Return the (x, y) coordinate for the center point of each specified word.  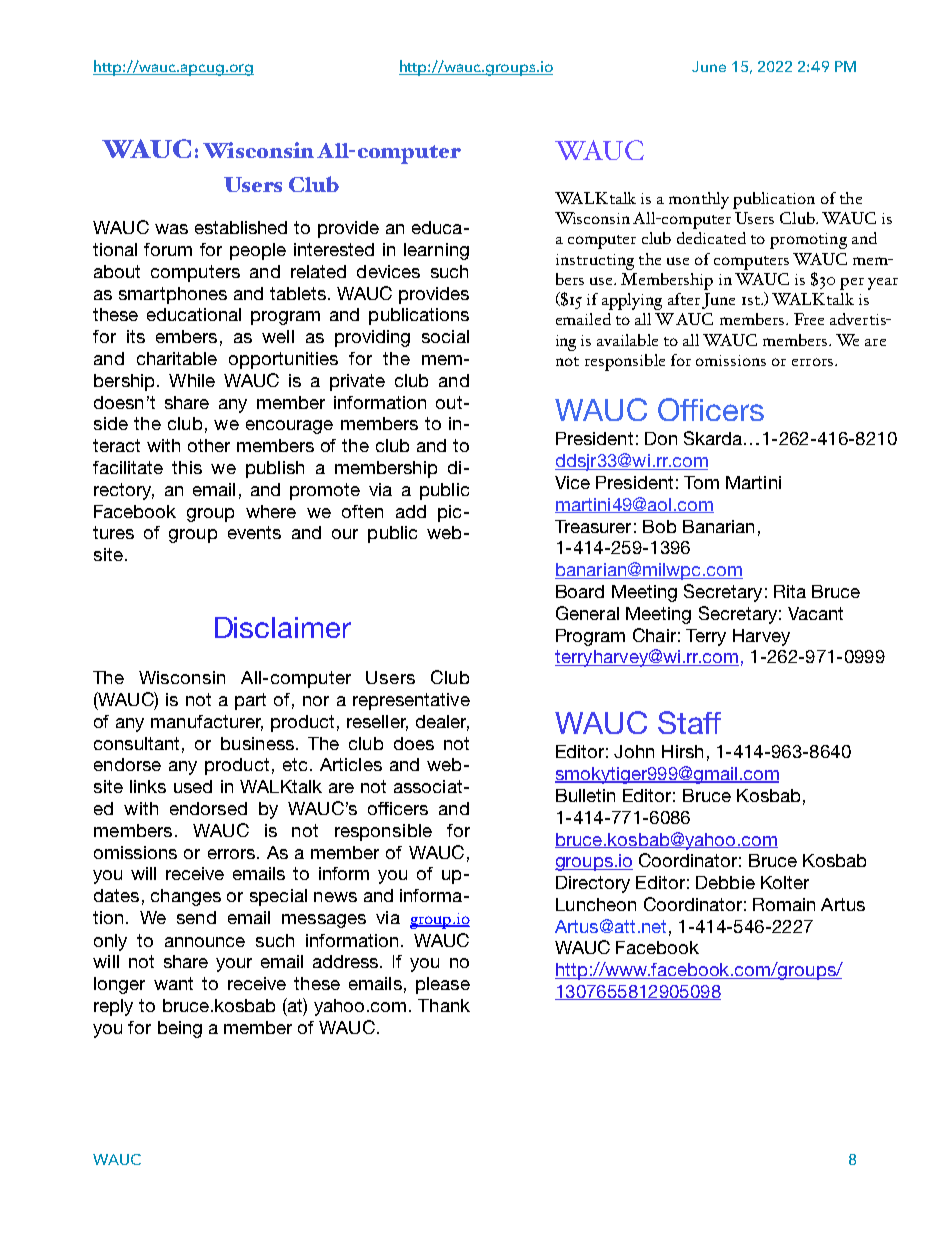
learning (436, 251)
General (587, 613)
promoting (808, 241)
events (254, 532)
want (173, 983)
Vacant (815, 613)
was (171, 229)
